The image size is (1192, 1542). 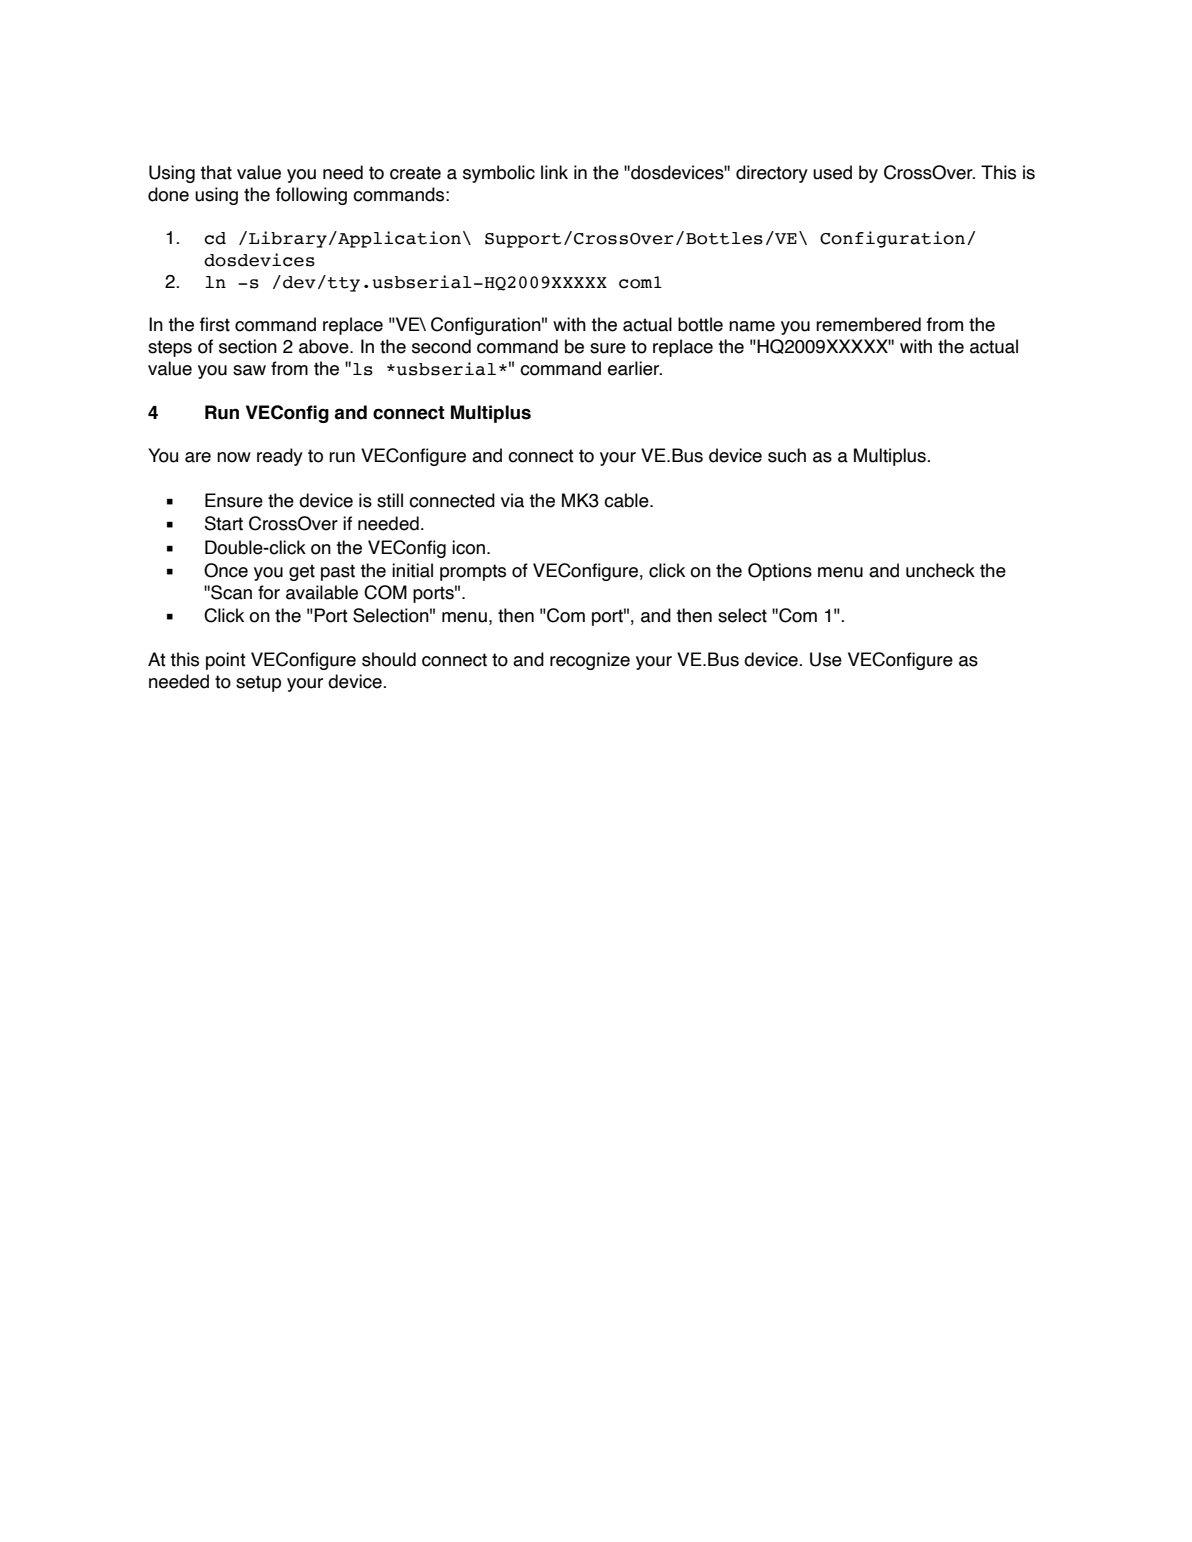 What do you see at coordinates (280, 457) in the screenshot?
I see `ready` at bounding box center [280, 457].
